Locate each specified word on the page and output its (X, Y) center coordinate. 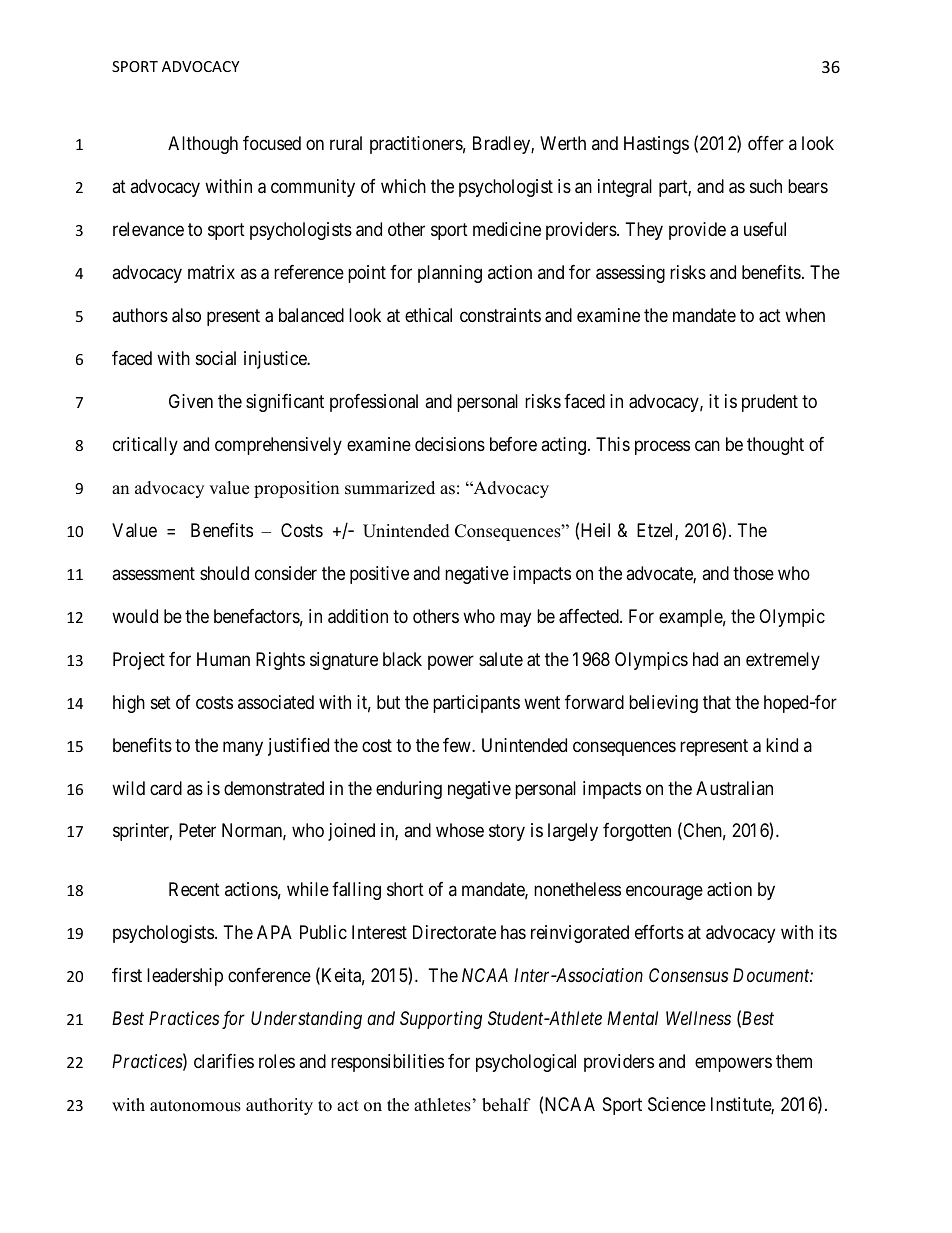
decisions (450, 444)
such (766, 186)
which (403, 186)
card (166, 788)
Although (203, 145)
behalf (506, 1105)
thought (775, 446)
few (458, 745)
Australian (734, 788)
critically (145, 446)
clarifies (224, 1061)
